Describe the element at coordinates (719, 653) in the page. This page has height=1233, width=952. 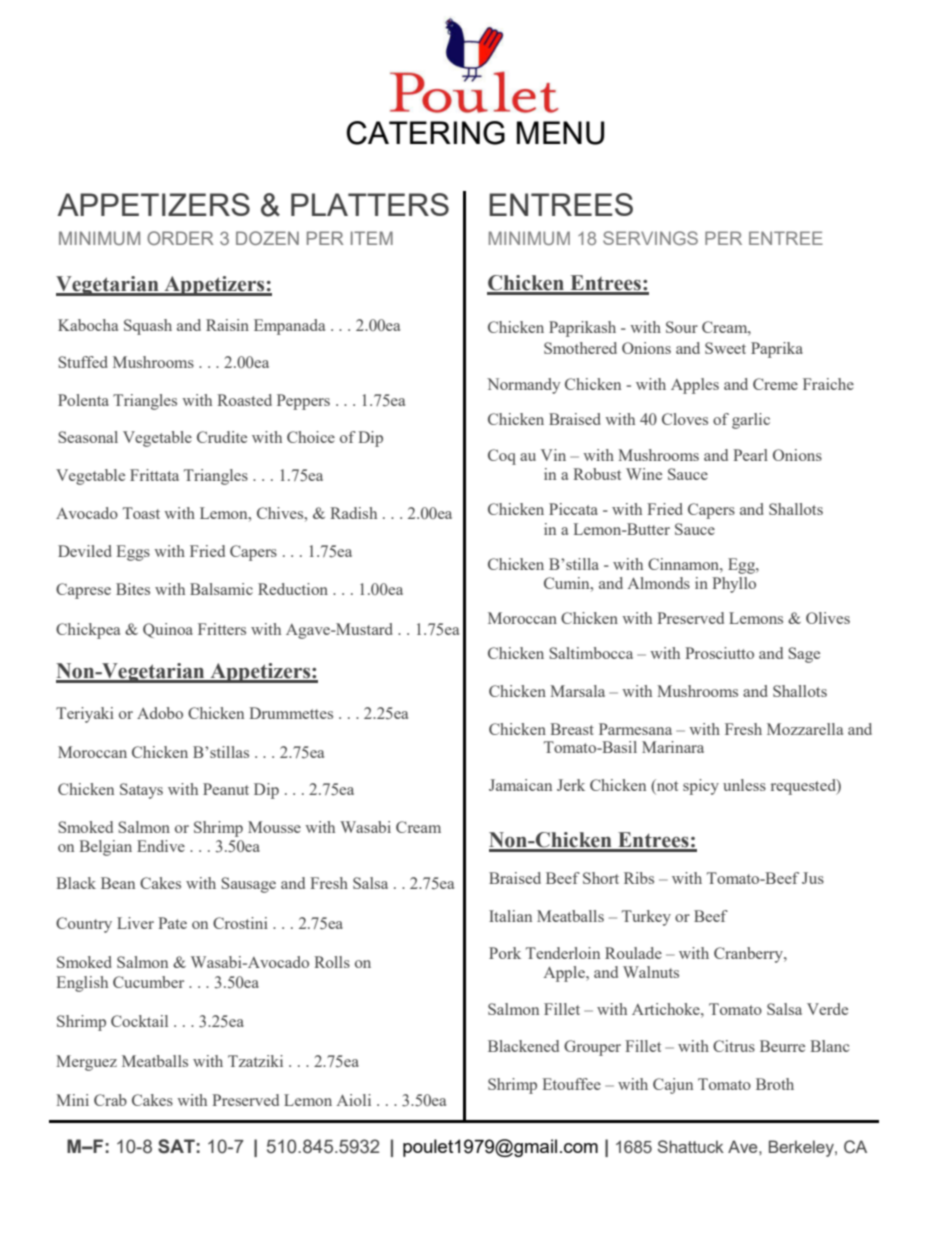
I see `Prosciutto` at that location.
